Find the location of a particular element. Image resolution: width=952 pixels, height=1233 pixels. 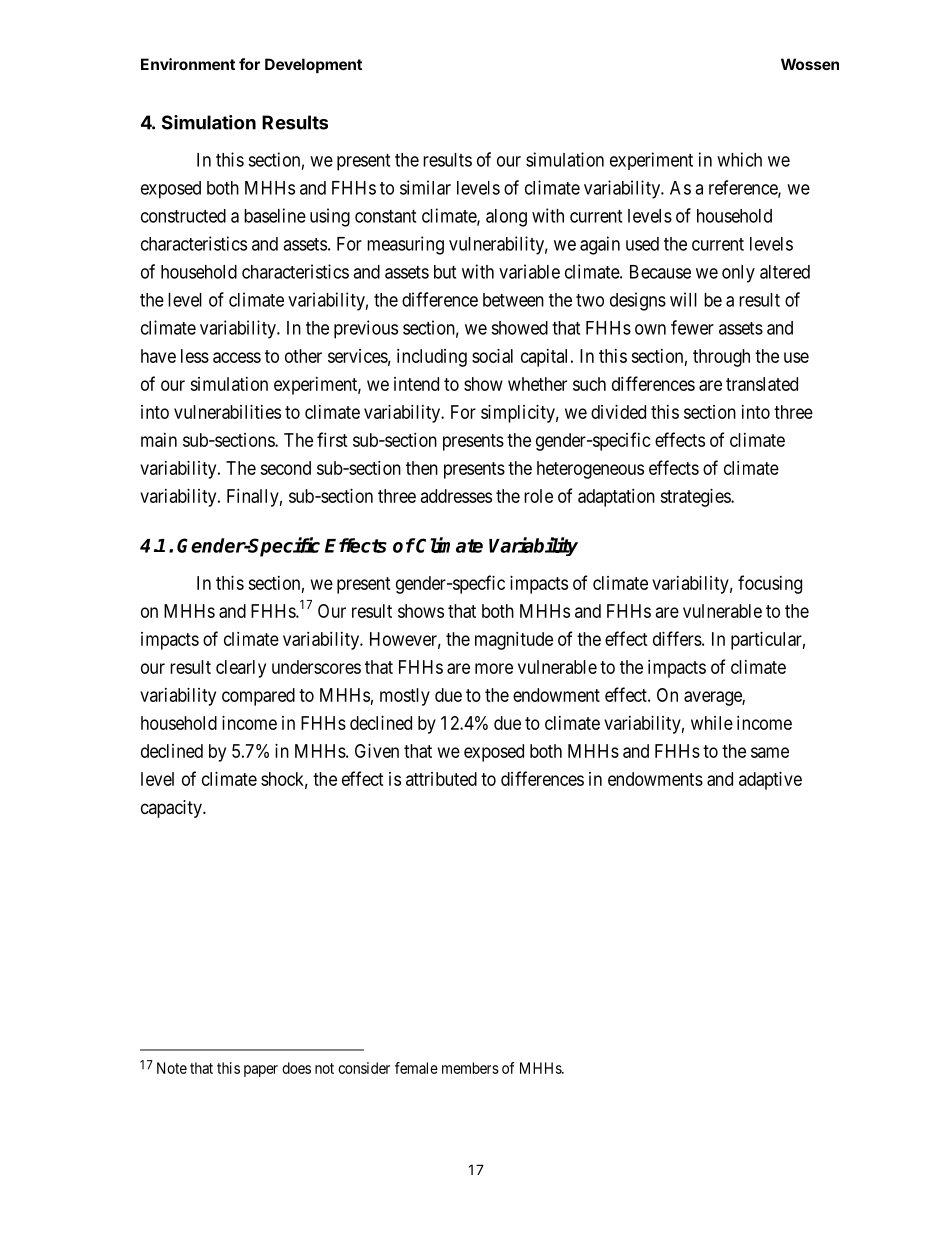

Environment is located at coordinates (188, 64).
